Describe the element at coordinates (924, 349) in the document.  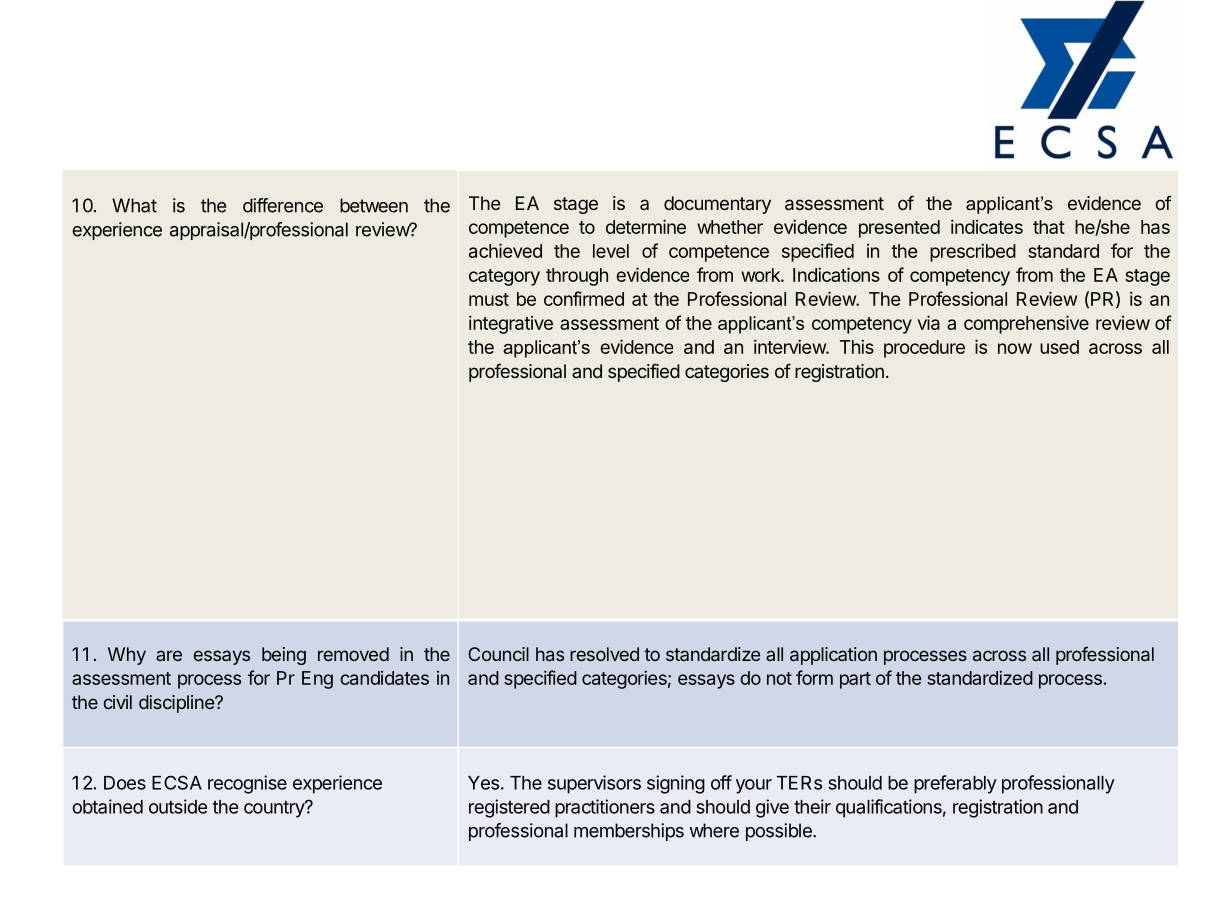
I see `procedure` at that location.
